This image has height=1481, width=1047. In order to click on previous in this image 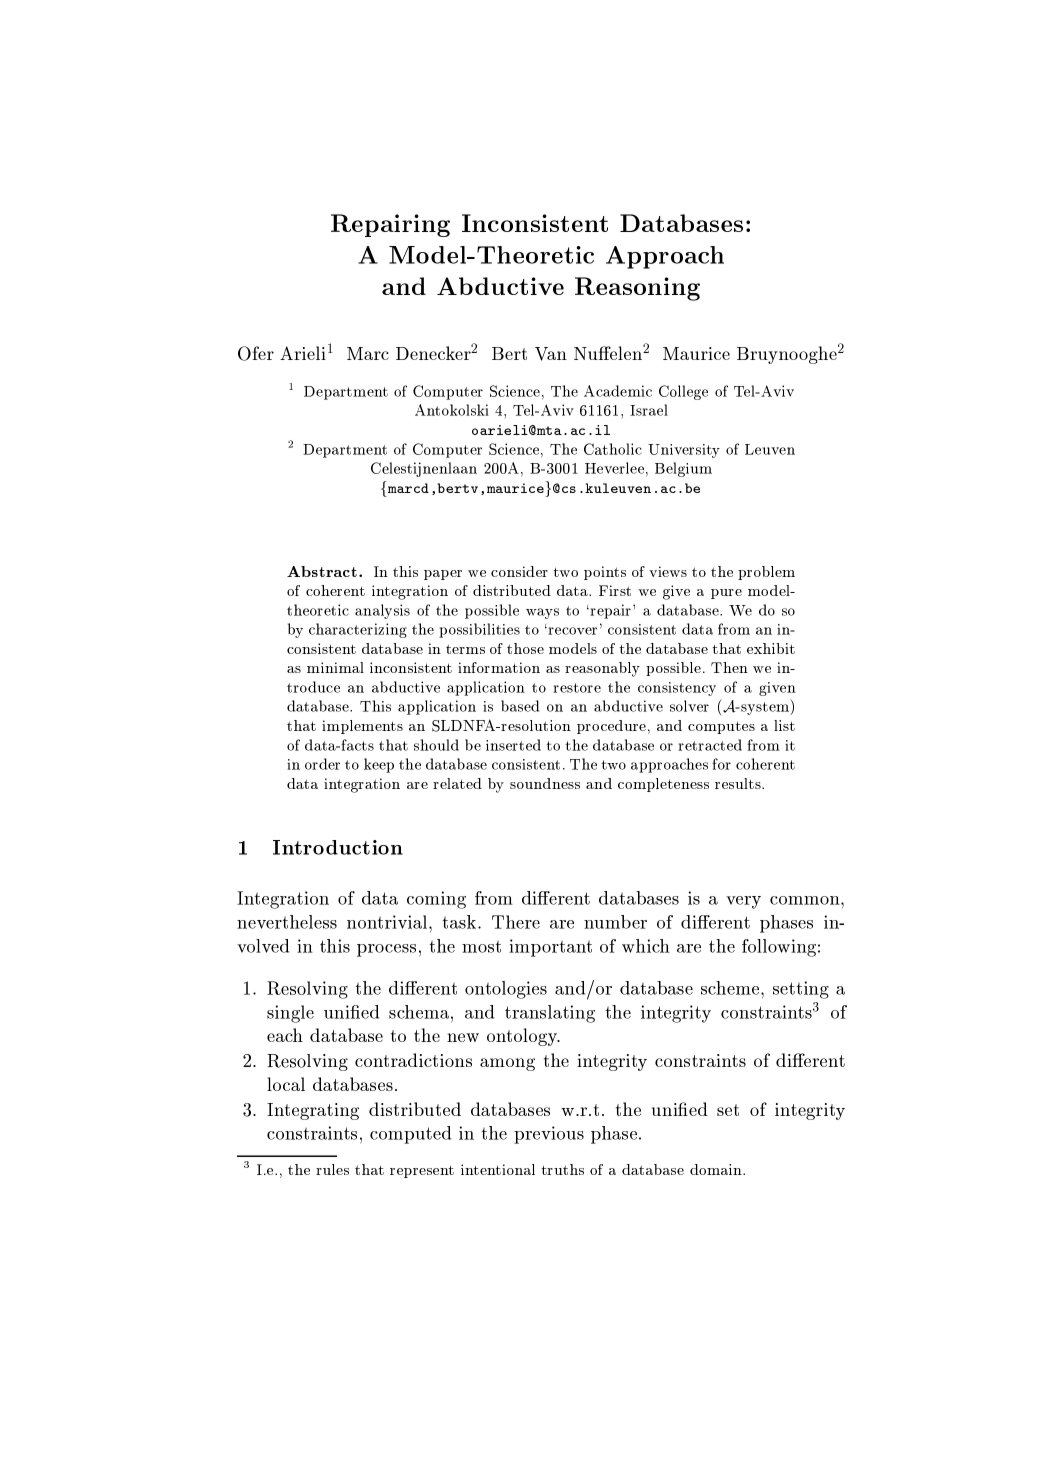, I will do `click(549, 1135)`.
